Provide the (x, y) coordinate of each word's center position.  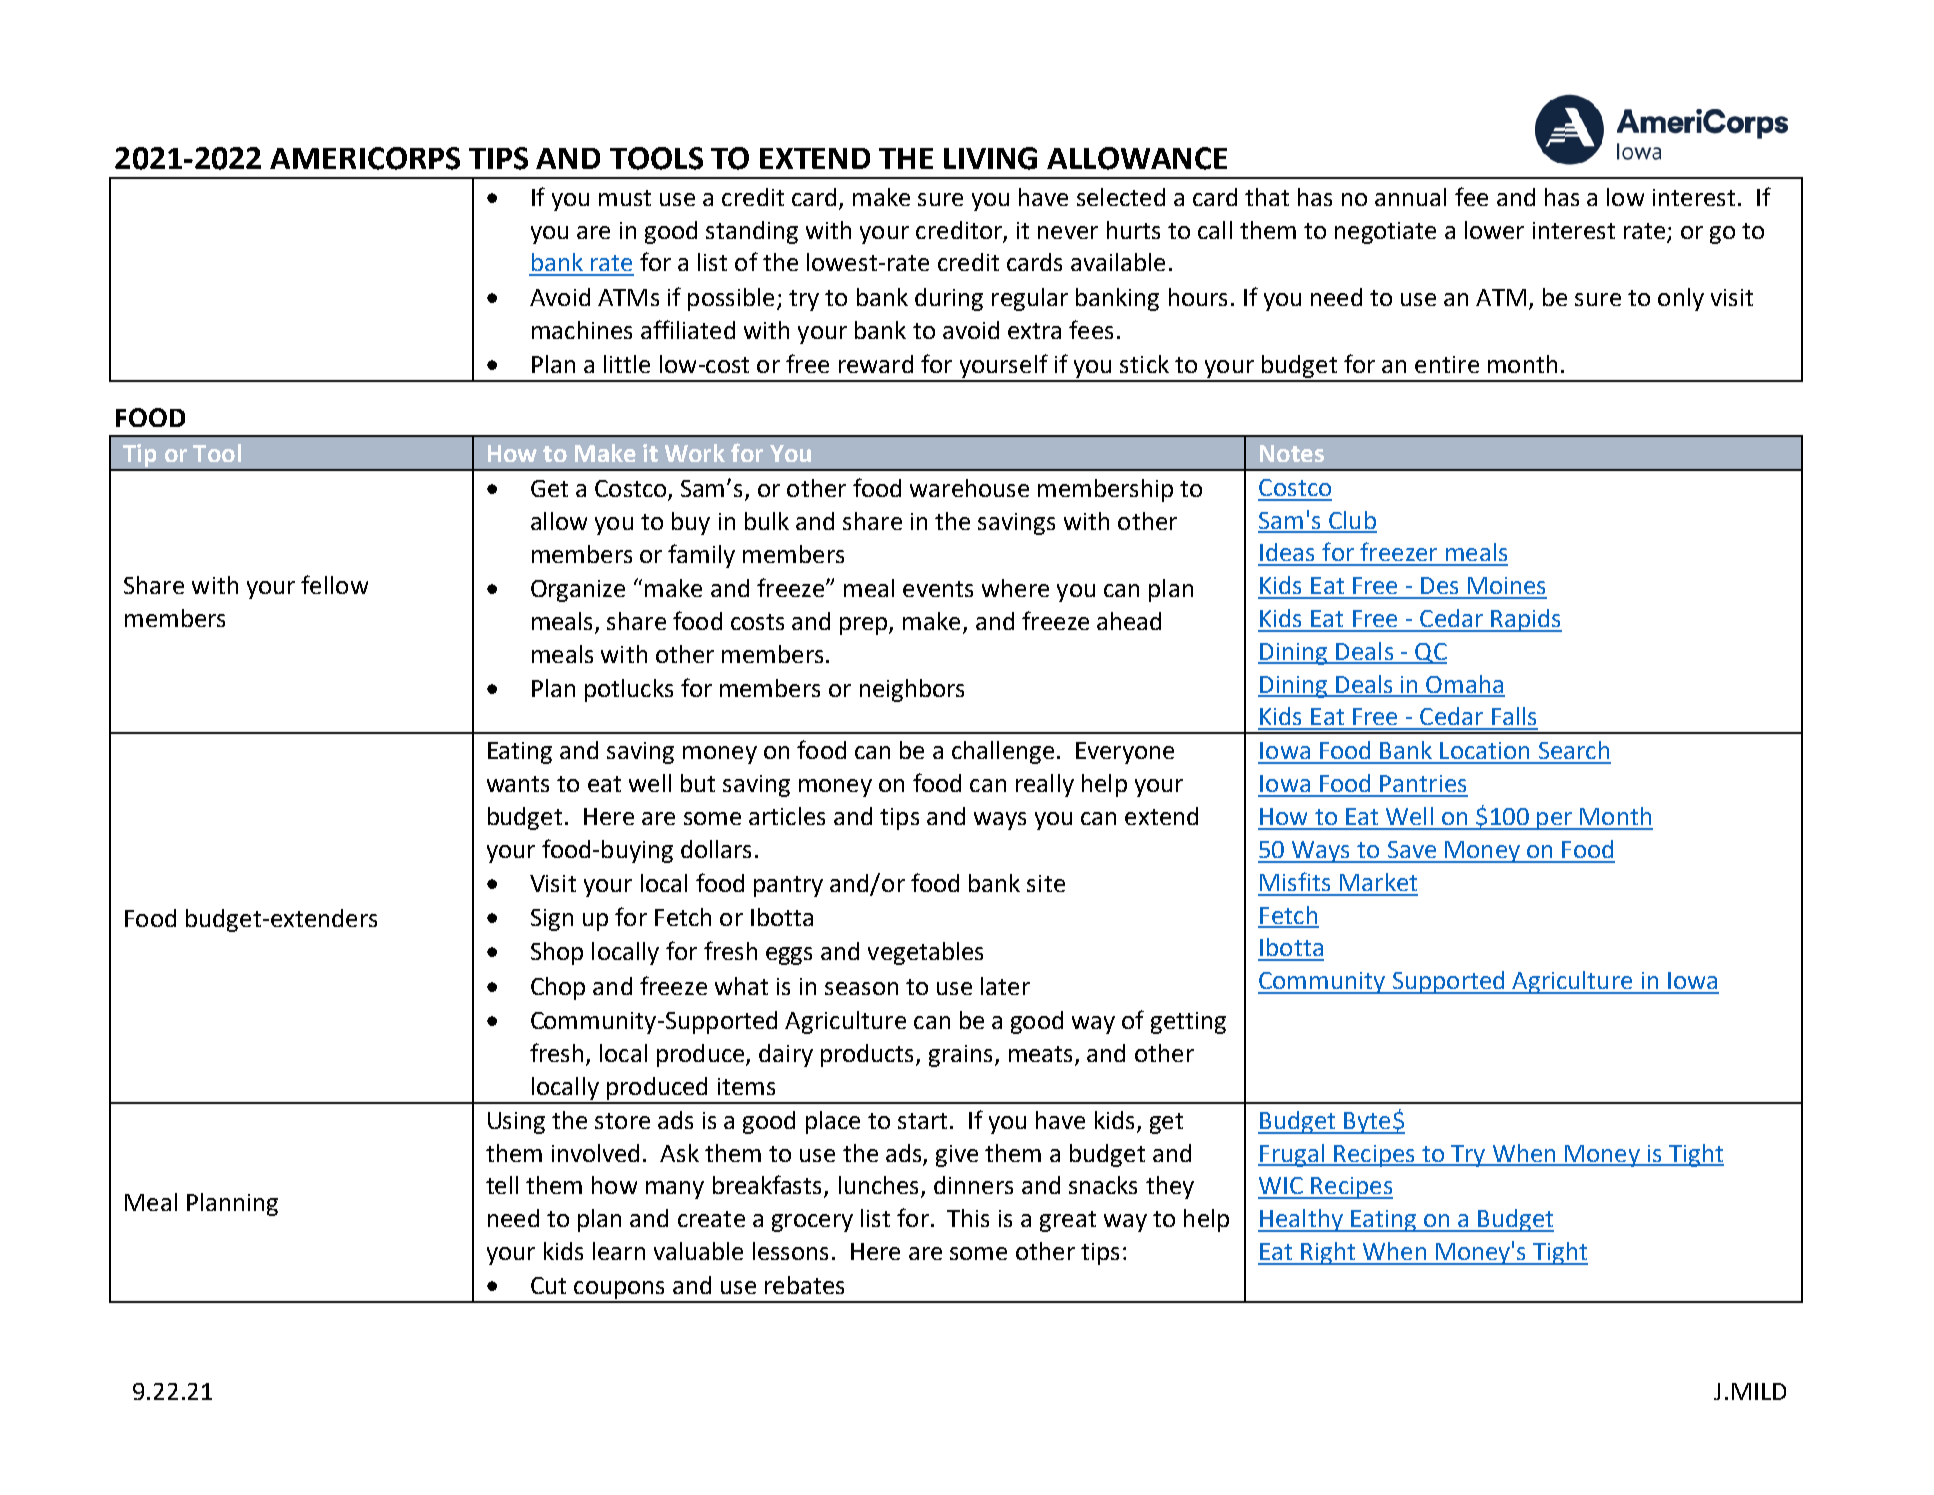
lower (1494, 230)
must (625, 198)
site (1046, 883)
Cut (548, 1285)
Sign (552, 920)
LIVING (990, 158)
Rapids (1525, 620)
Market (1378, 882)
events (938, 589)
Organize (578, 591)
